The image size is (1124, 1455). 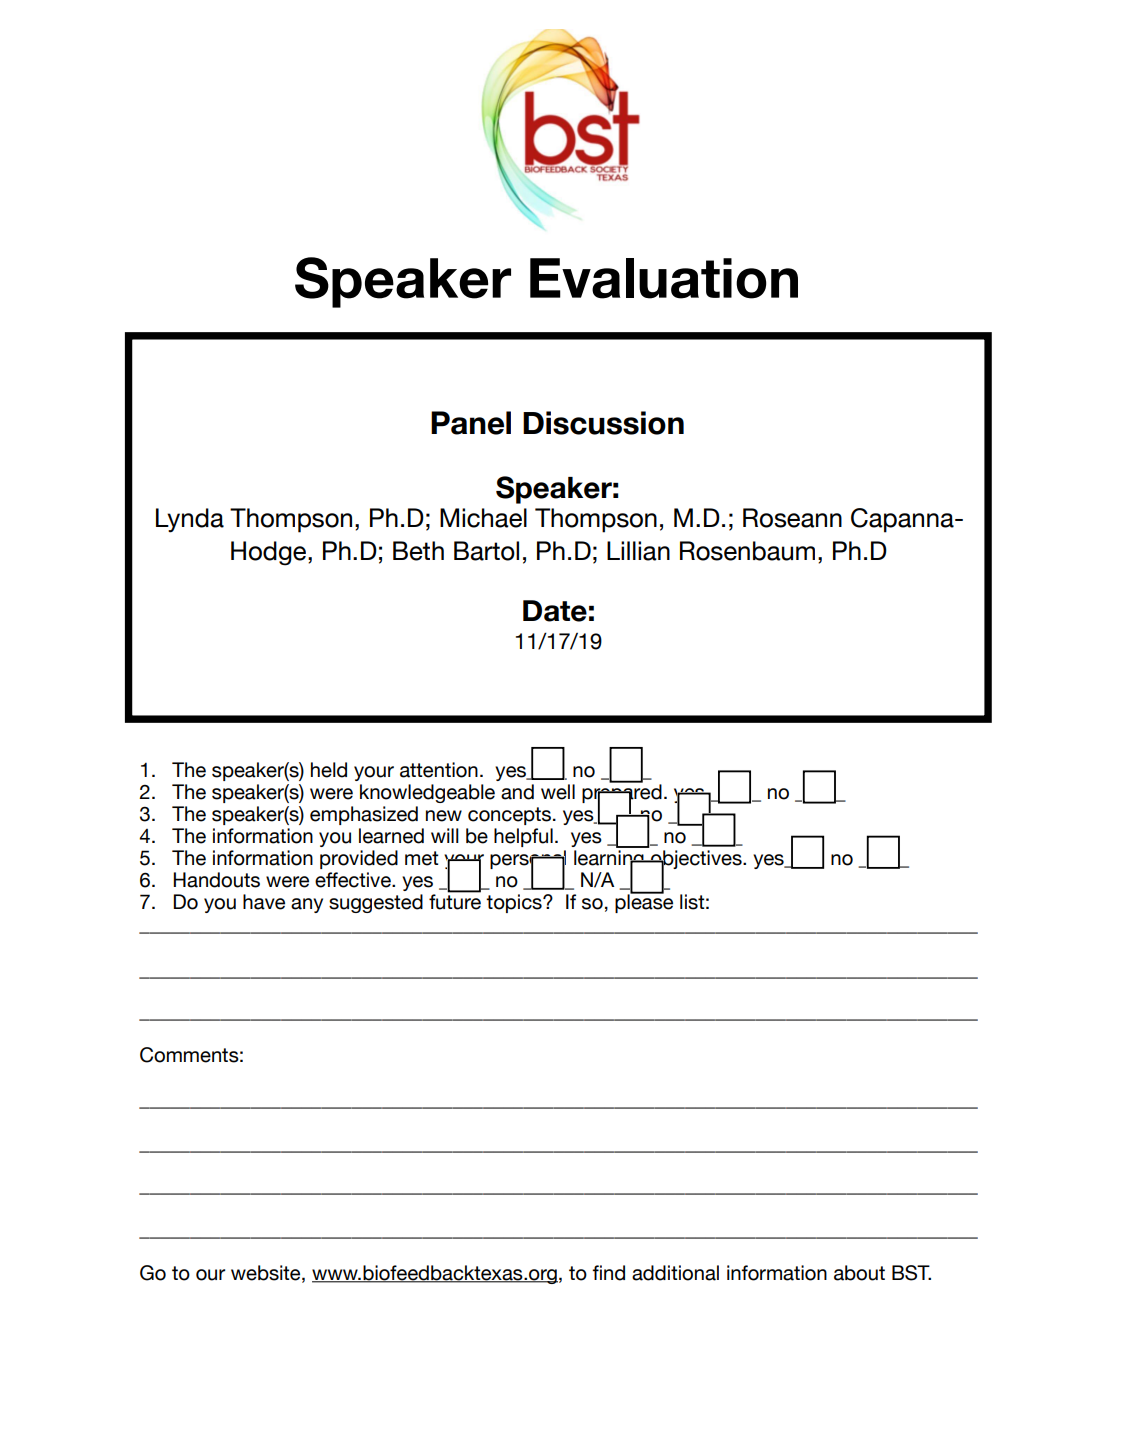 What do you see at coordinates (859, 1273) in the image?
I see `about` at bounding box center [859, 1273].
